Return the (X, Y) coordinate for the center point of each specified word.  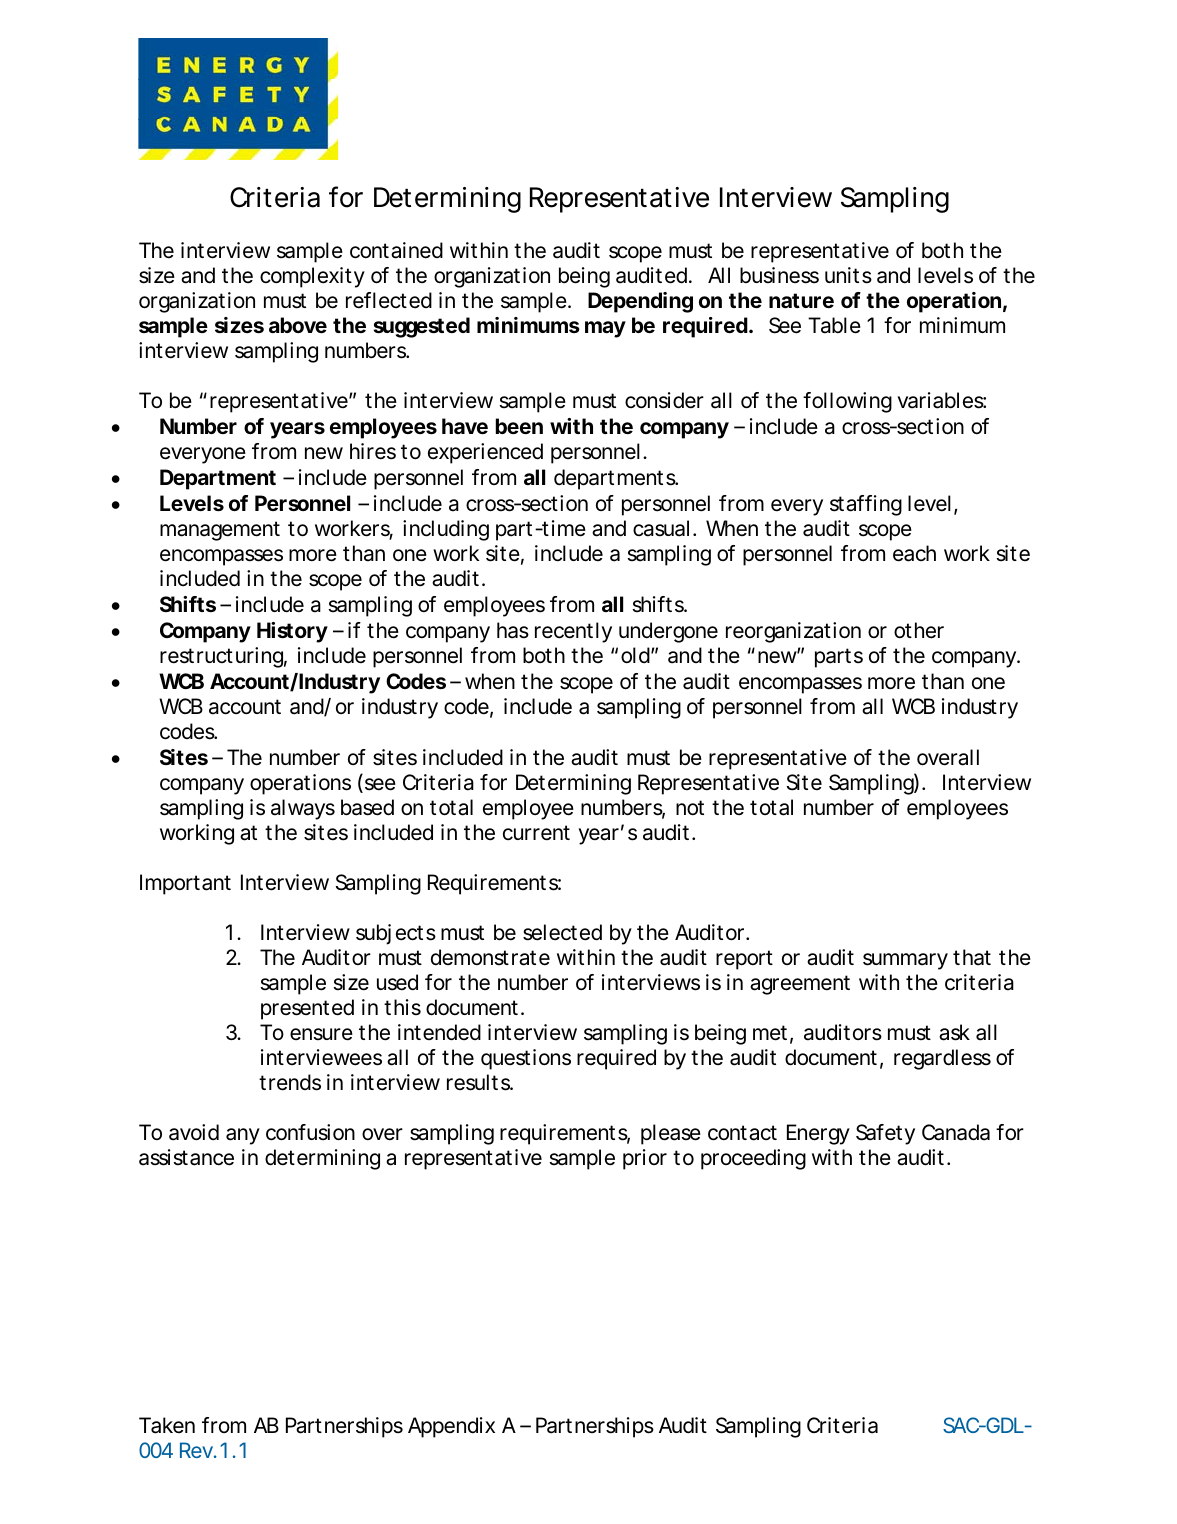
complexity (312, 277)
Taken (167, 1425)
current (536, 833)
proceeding (753, 1159)
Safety (885, 1134)
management (220, 531)
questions (526, 1059)
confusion (310, 1132)
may (605, 329)
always (303, 809)
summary (905, 961)
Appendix (451, 1427)
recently (573, 632)
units (848, 275)
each (914, 553)
